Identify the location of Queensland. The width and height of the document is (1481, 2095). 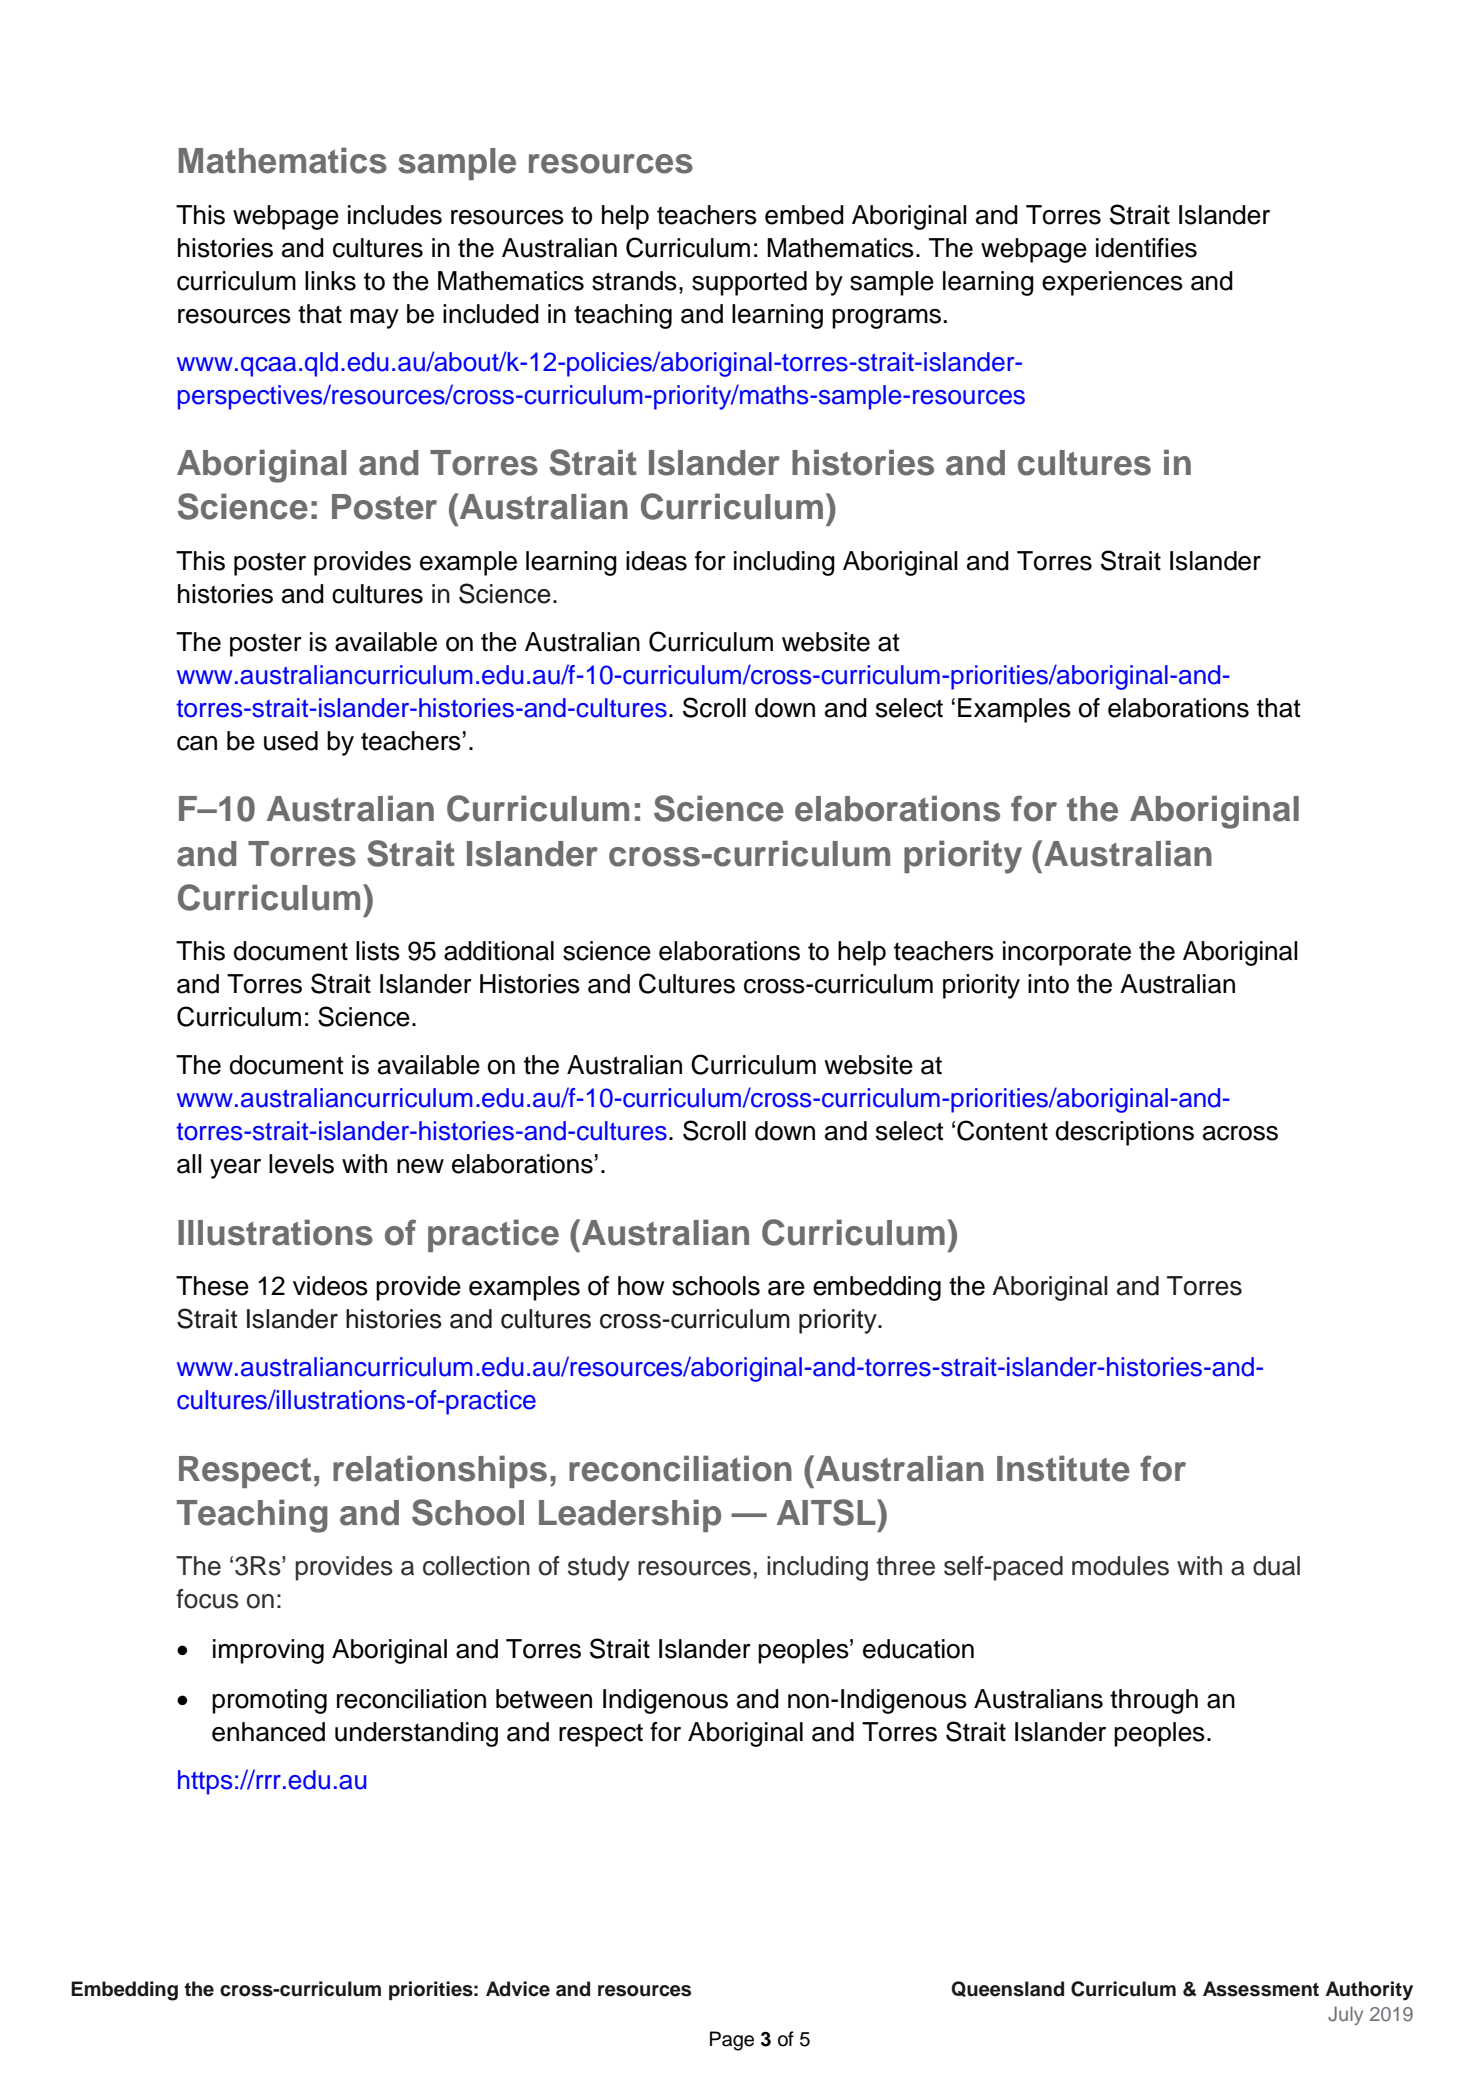
(1007, 1989).
